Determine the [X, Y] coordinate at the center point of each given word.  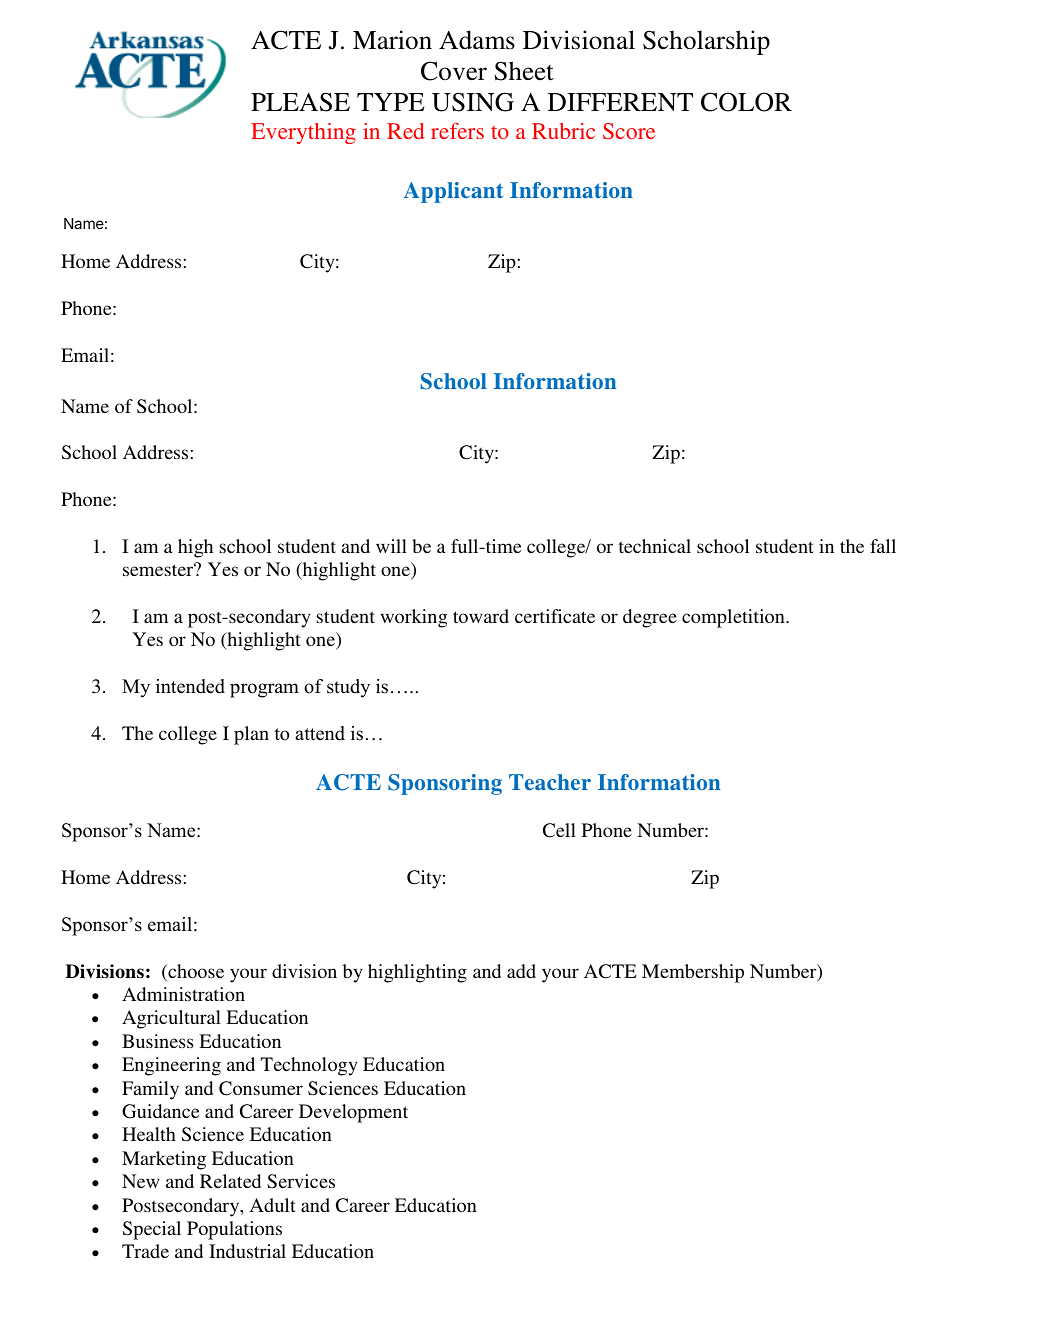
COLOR [746, 102]
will [391, 546]
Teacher [550, 782]
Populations [234, 1230]
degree [650, 618]
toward [481, 616]
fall [883, 546]
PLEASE [300, 102]
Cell [559, 830]
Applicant [453, 192]
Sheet [524, 71]
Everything [303, 133]
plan [251, 735]
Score [629, 131]
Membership [693, 973]
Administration [183, 994]
